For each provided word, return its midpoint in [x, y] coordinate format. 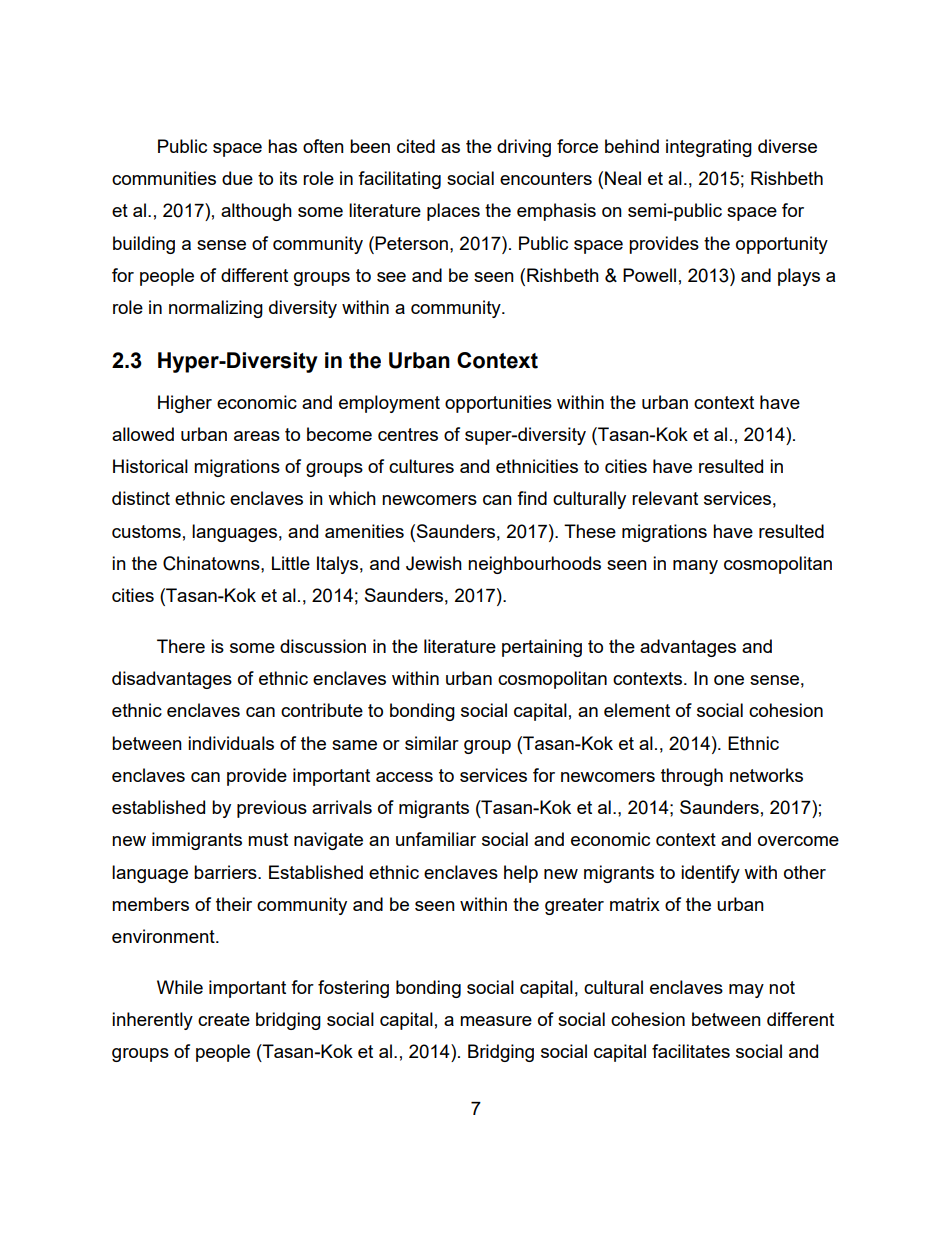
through [692, 777]
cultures [421, 466]
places [453, 212]
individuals [231, 743]
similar [432, 743]
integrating [709, 148]
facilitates [691, 1051]
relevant [665, 498]
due [237, 178]
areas [257, 436]
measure [496, 1021]
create [224, 1019]
